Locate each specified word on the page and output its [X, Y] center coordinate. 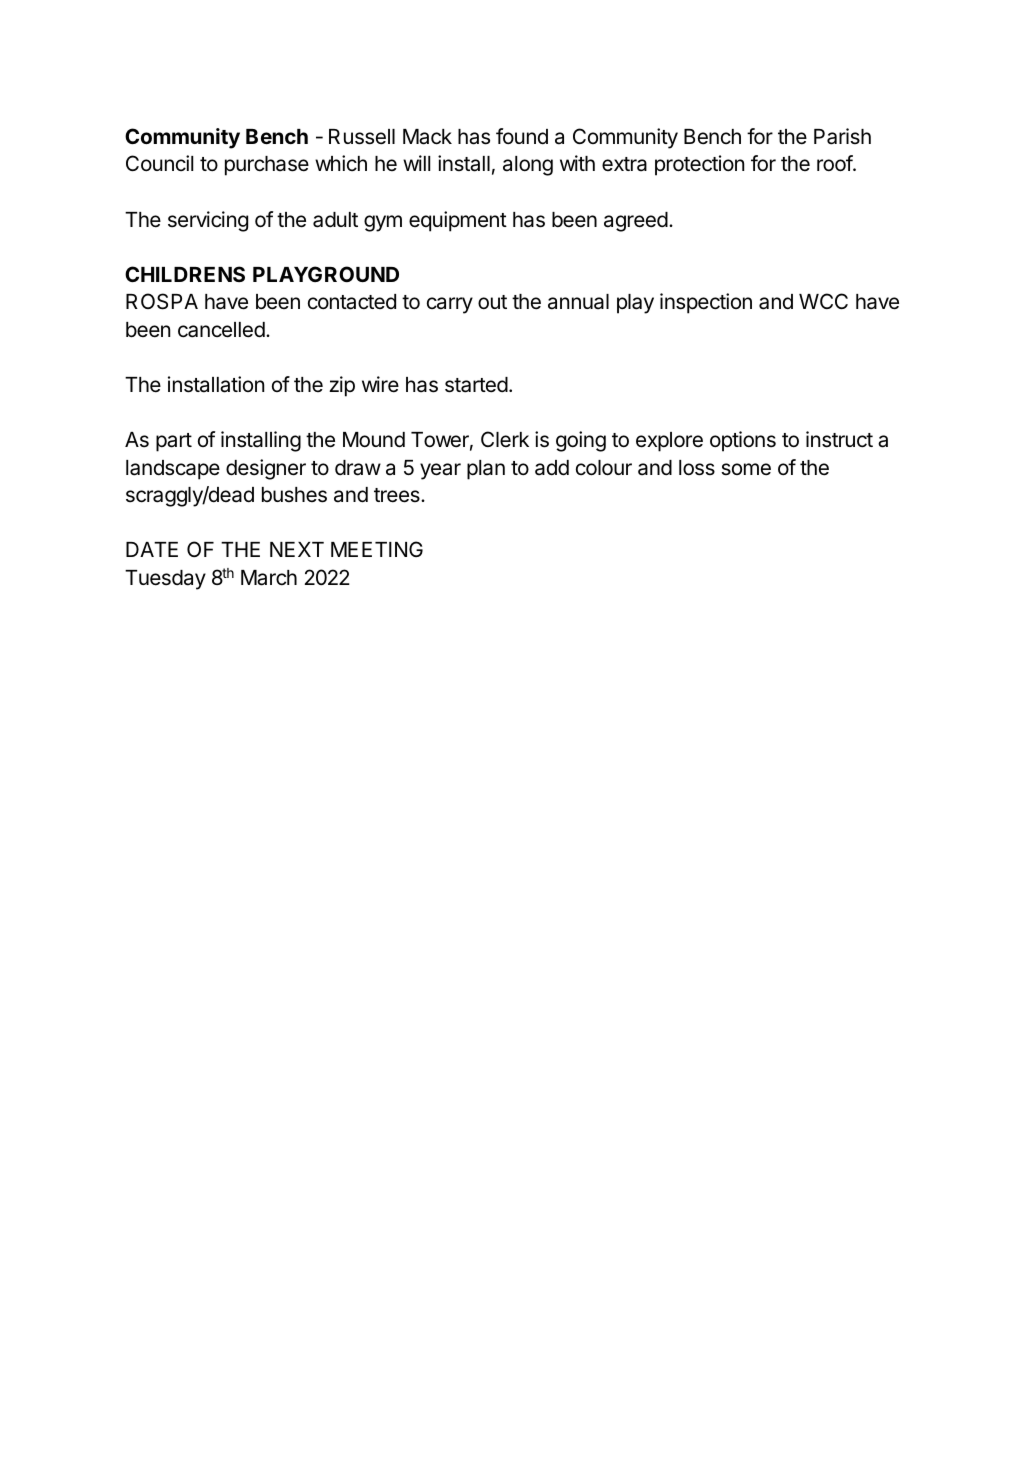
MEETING [377, 549]
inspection [706, 303]
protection [699, 165]
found [522, 136]
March [269, 578]
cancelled [221, 330]
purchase [267, 166]
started [476, 385]
